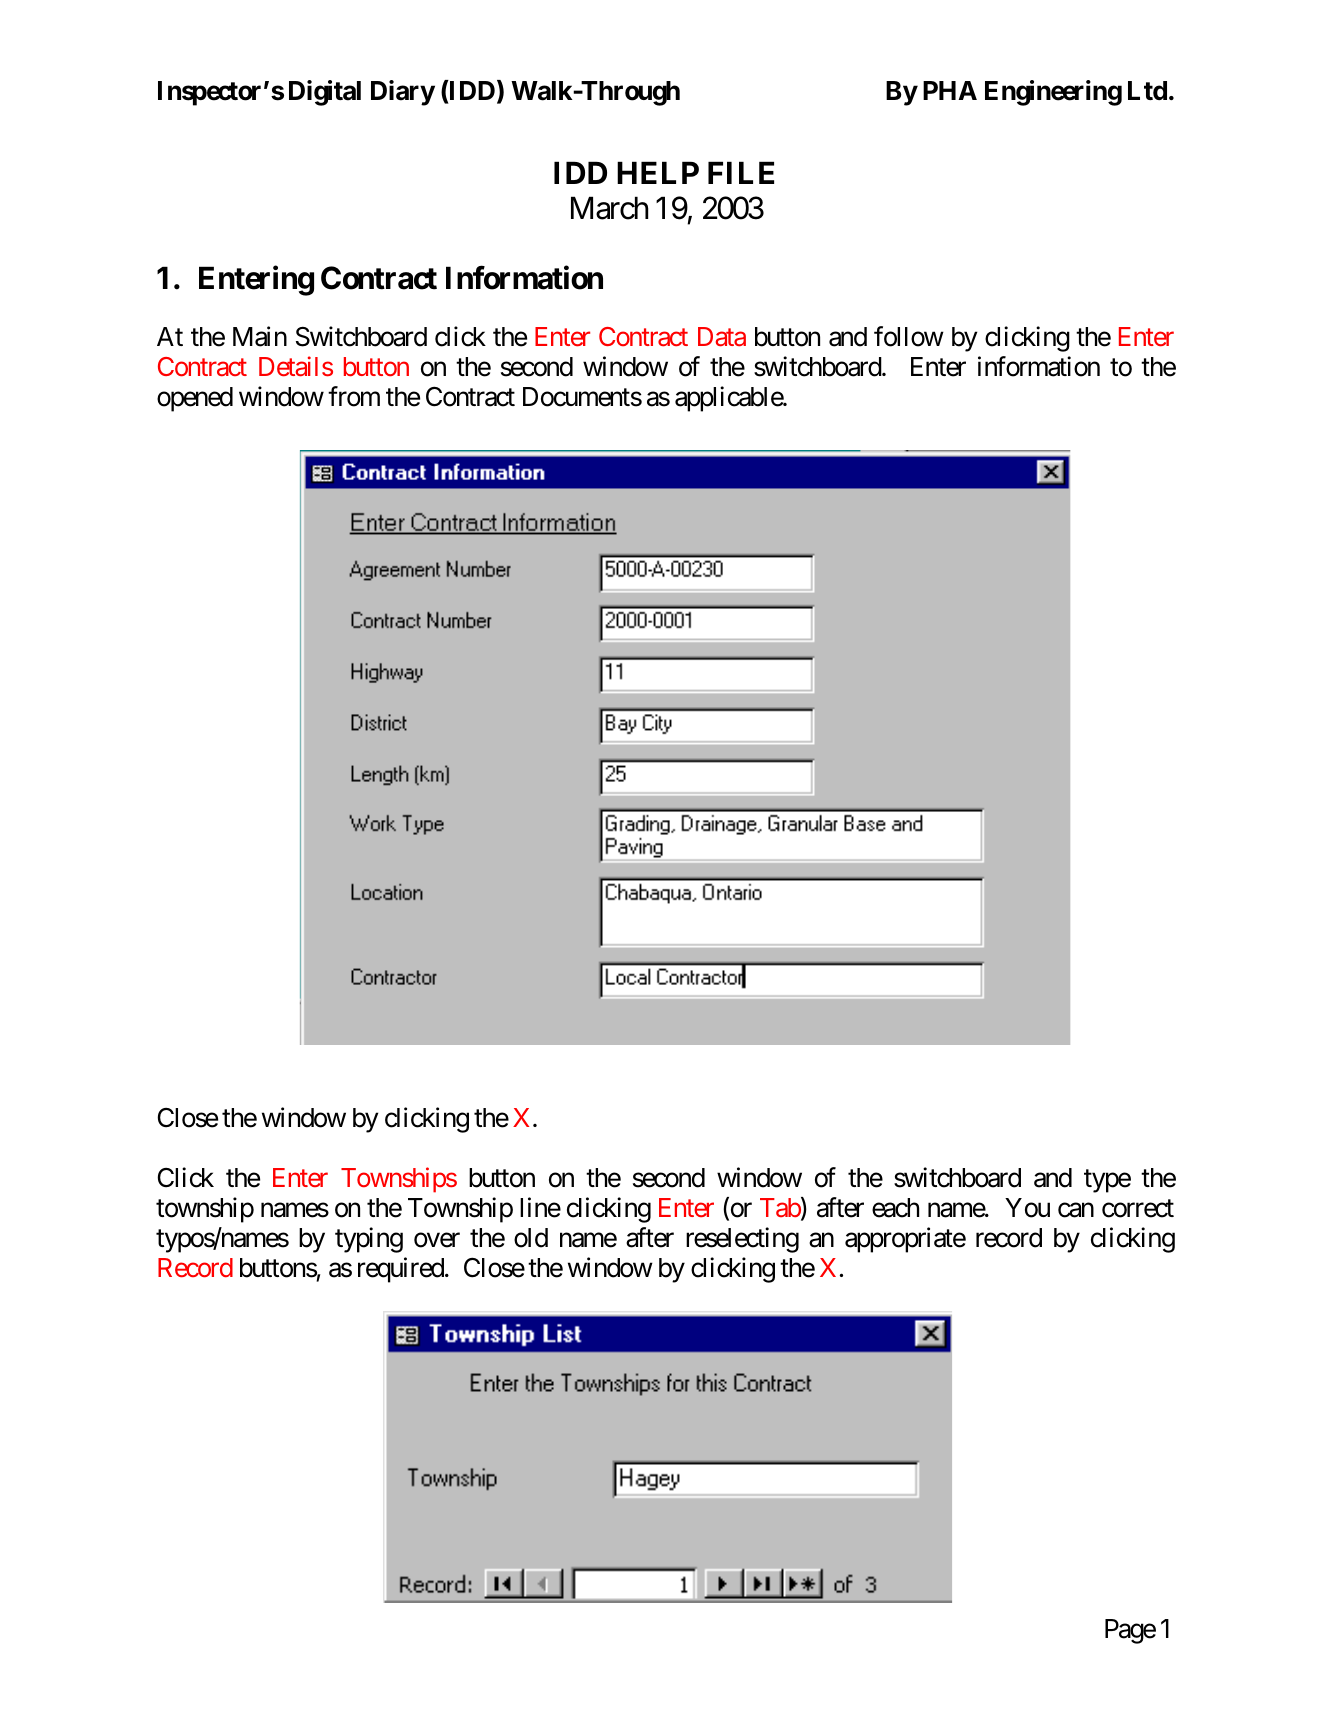 This screenshot has width=1330, height=1722. Describe the element at coordinates (722, 337) in the screenshot. I see `Data` at that location.
